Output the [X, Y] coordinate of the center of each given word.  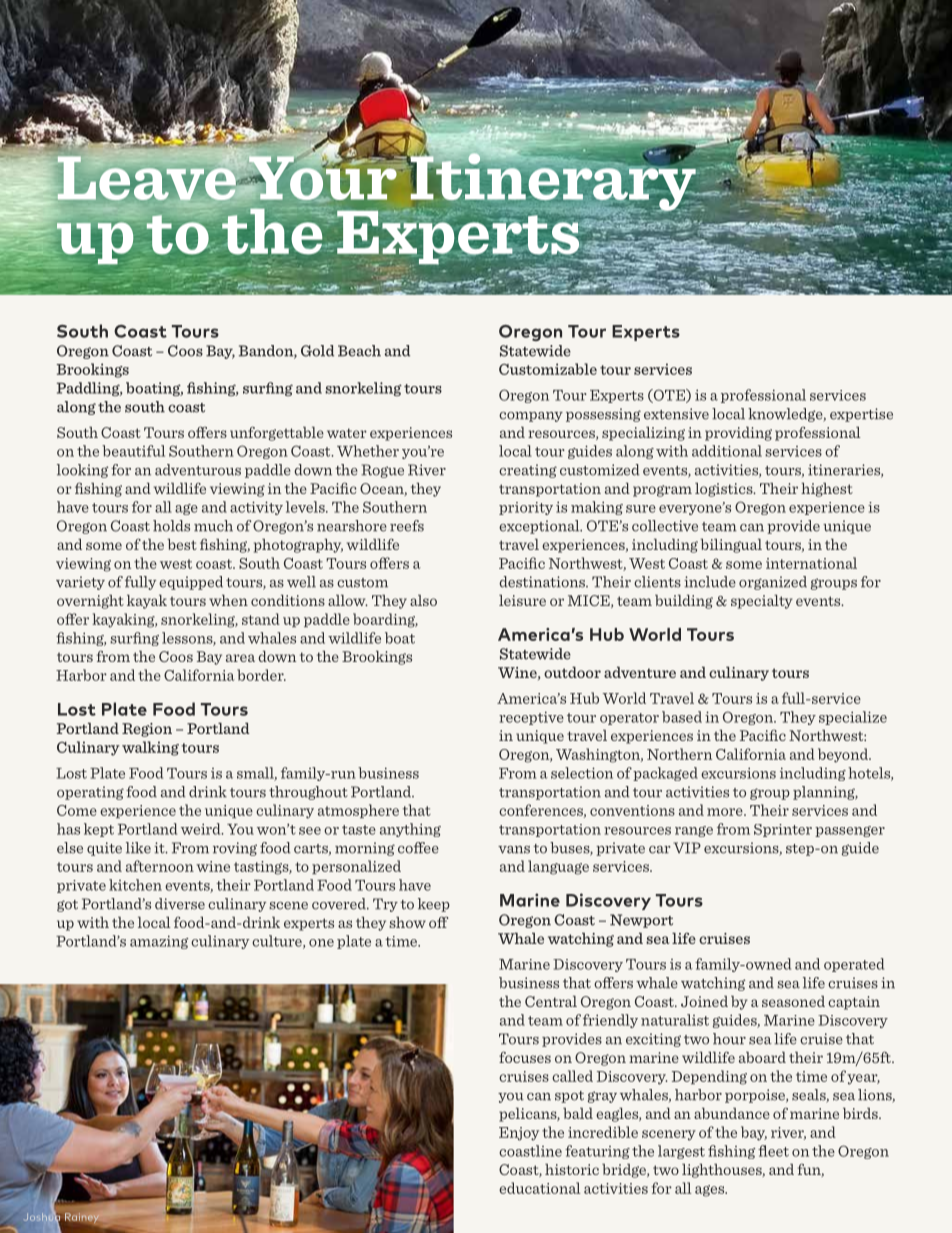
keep [434, 905]
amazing [159, 942]
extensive [676, 414]
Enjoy [519, 1134]
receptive [531, 718]
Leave [148, 177]
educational [540, 1188]
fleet [773, 1151]
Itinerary [553, 182]
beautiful [133, 451]
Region [147, 730]
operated [854, 965]
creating [528, 471]
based [682, 717]
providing [738, 434]
